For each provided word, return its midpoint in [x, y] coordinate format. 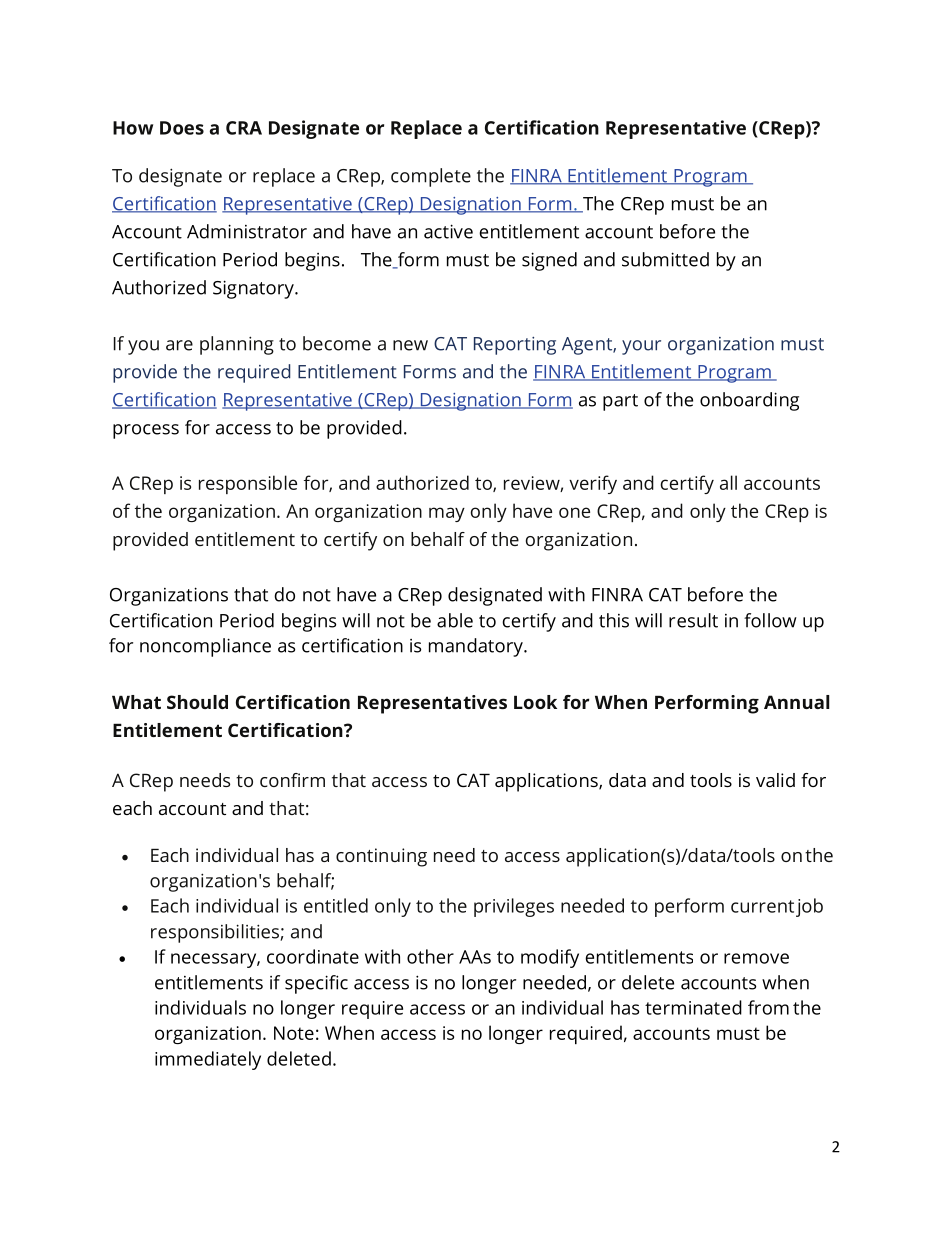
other [430, 956]
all [728, 482]
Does [182, 128]
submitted [665, 259]
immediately [208, 1060]
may [447, 514]
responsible [248, 484]
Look [535, 702]
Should [197, 702]
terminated [693, 1007]
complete [431, 177]
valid [775, 780]
